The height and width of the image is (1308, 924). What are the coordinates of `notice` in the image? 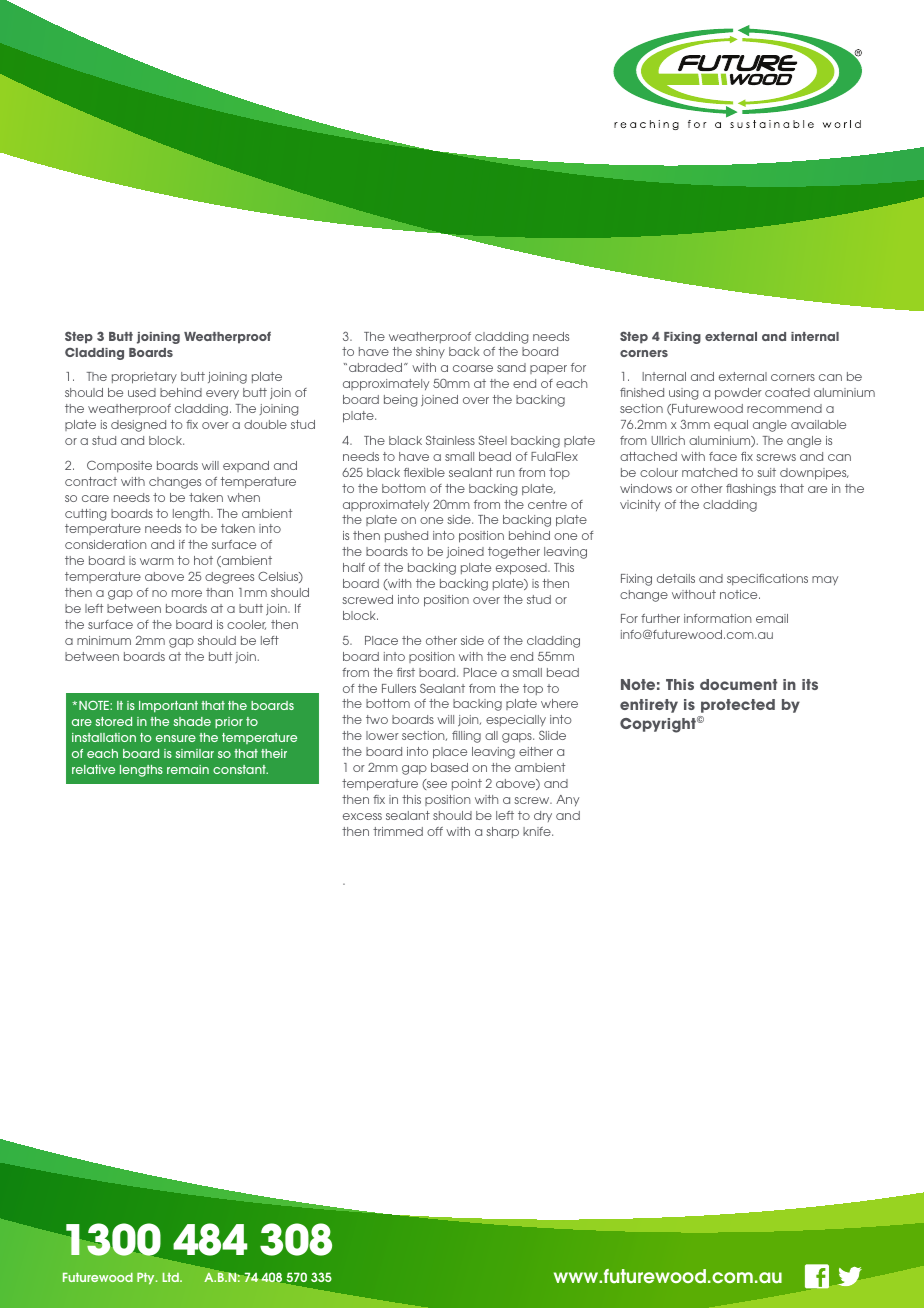 It's located at (740, 594).
